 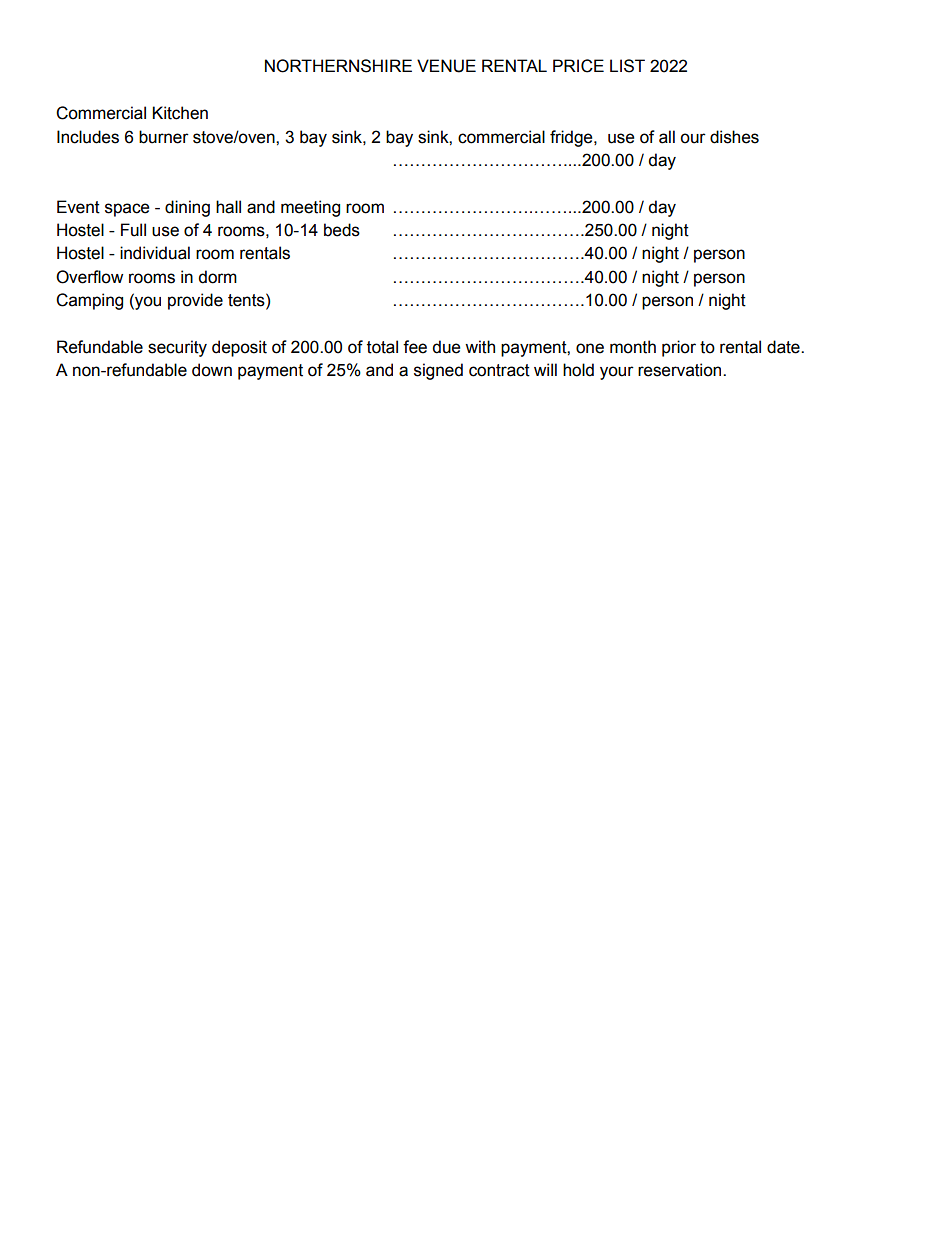 What do you see at coordinates (627, 66) in the document?
I see `LIST` at bounding box center [627, 66].
